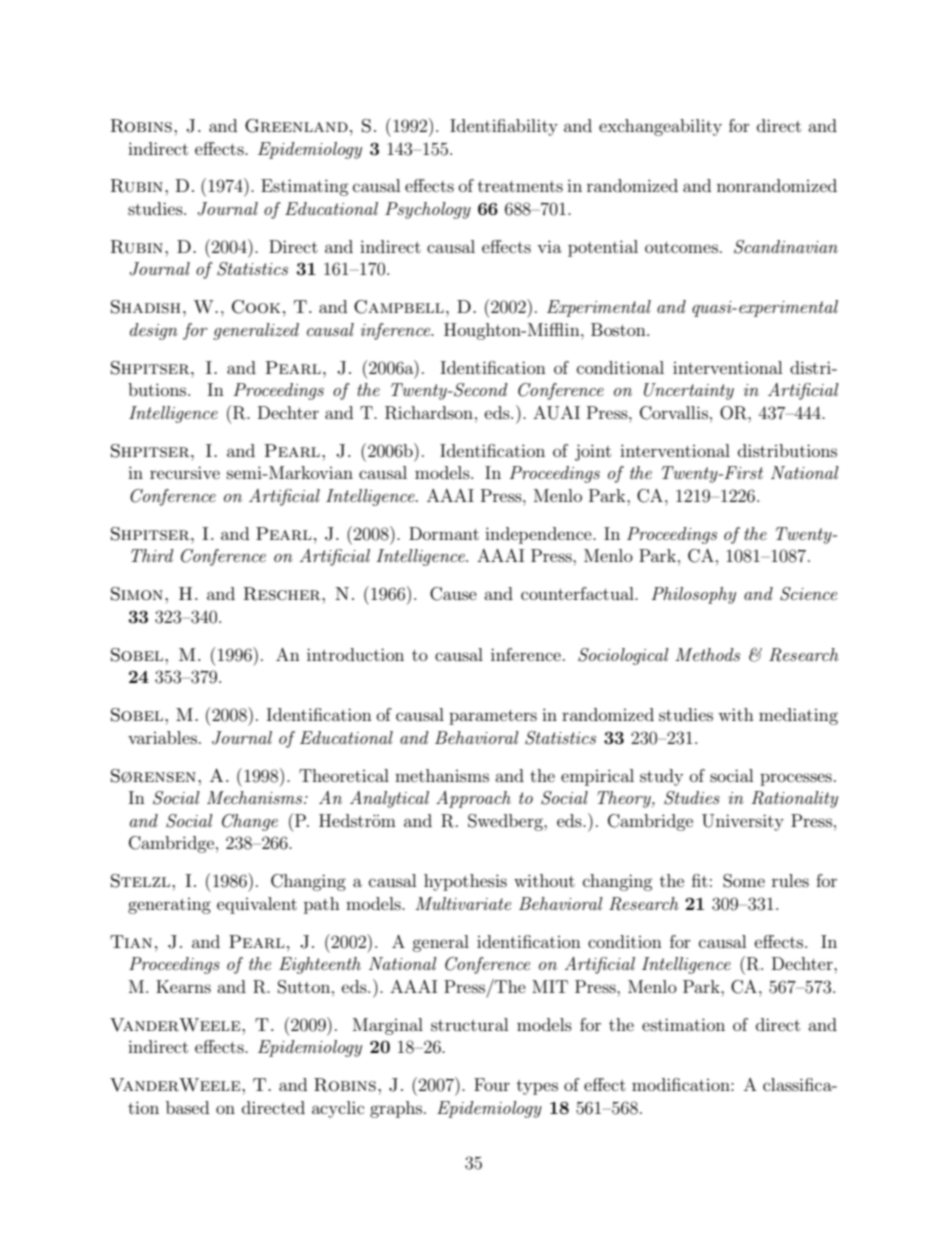 The image size is (952, 1233). I want to click on Simon, so click(137, 594).
